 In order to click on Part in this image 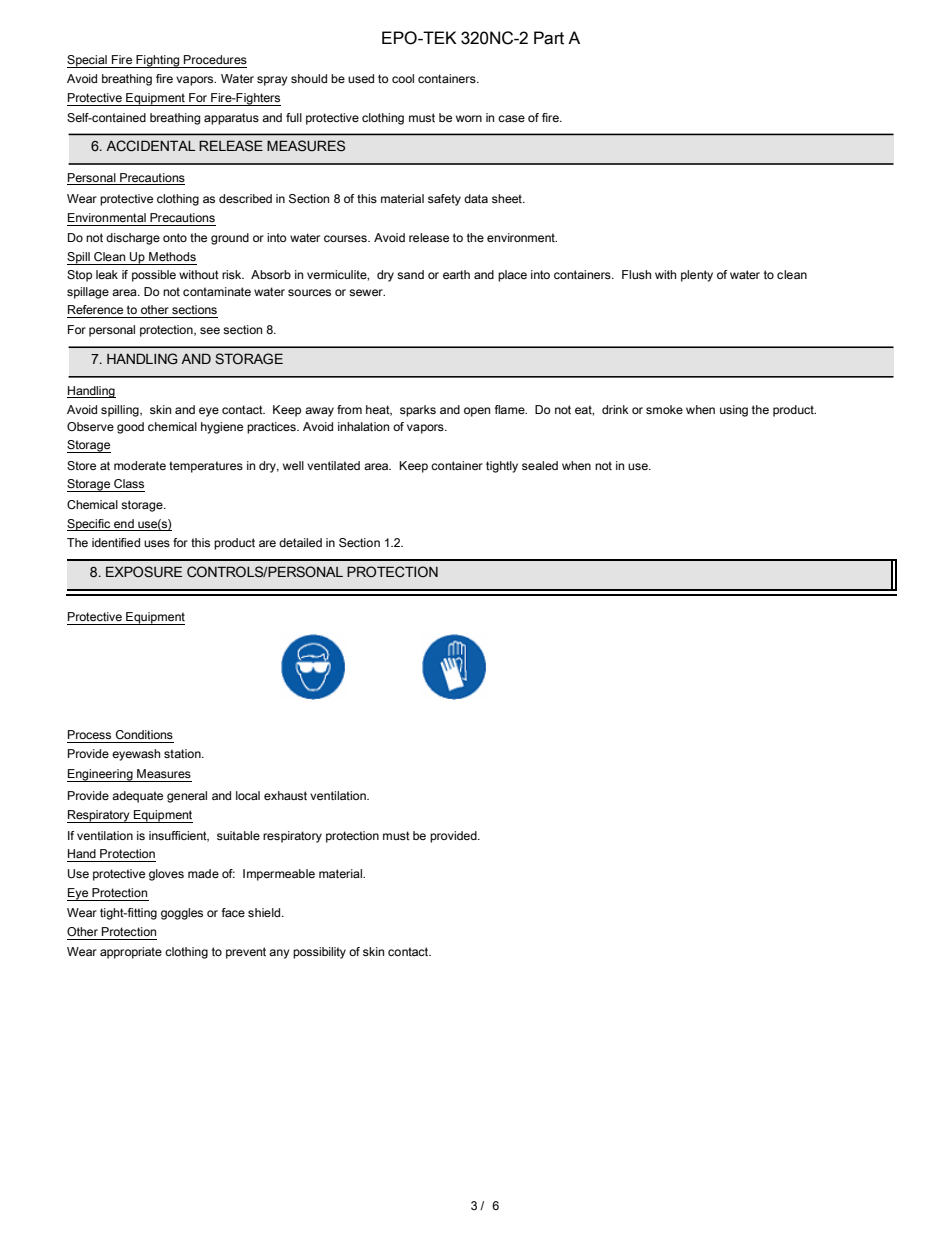, I will do `click(549, 38)`.
